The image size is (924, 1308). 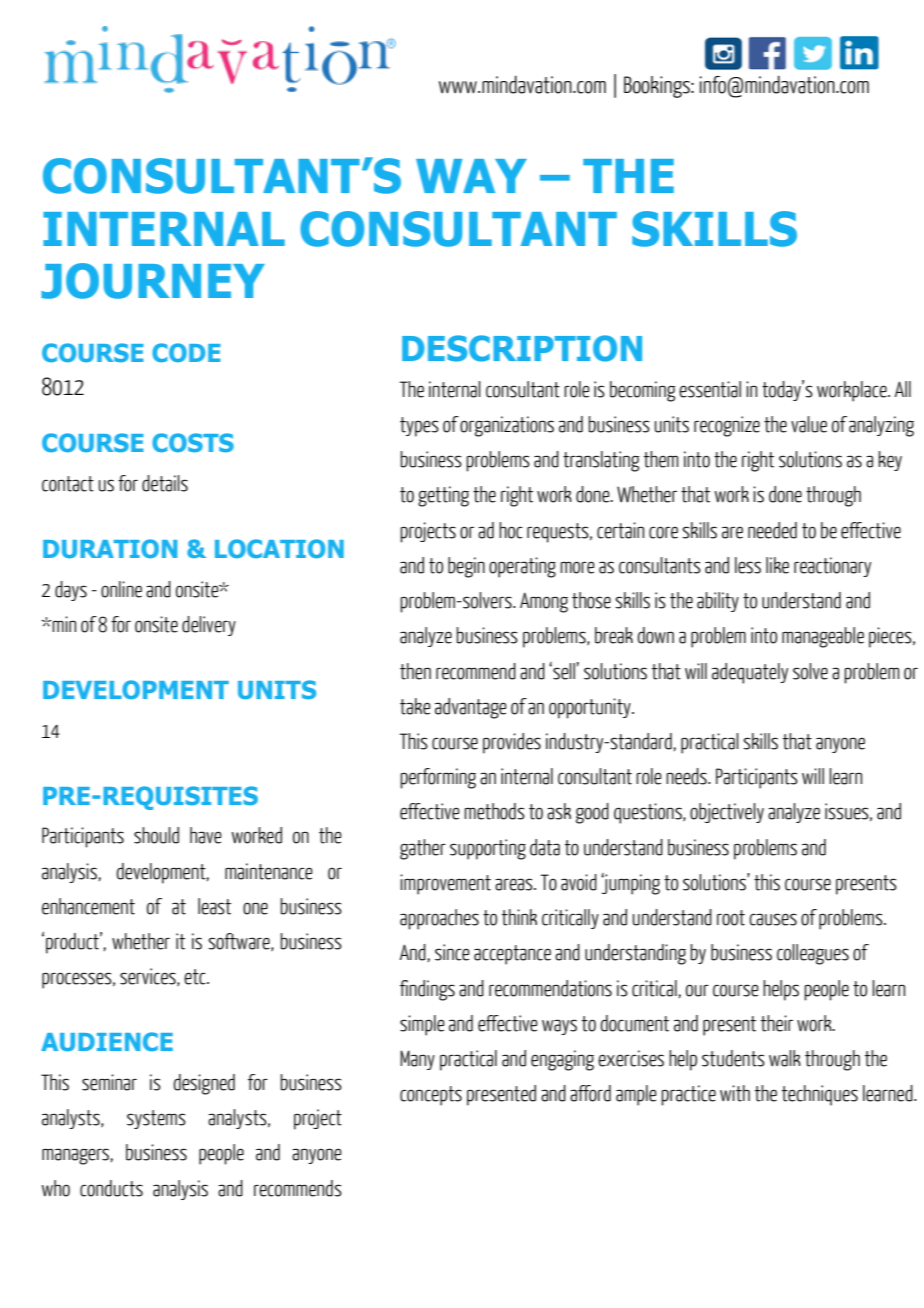 I want to click on improvement, so click(x=445, y=884).
